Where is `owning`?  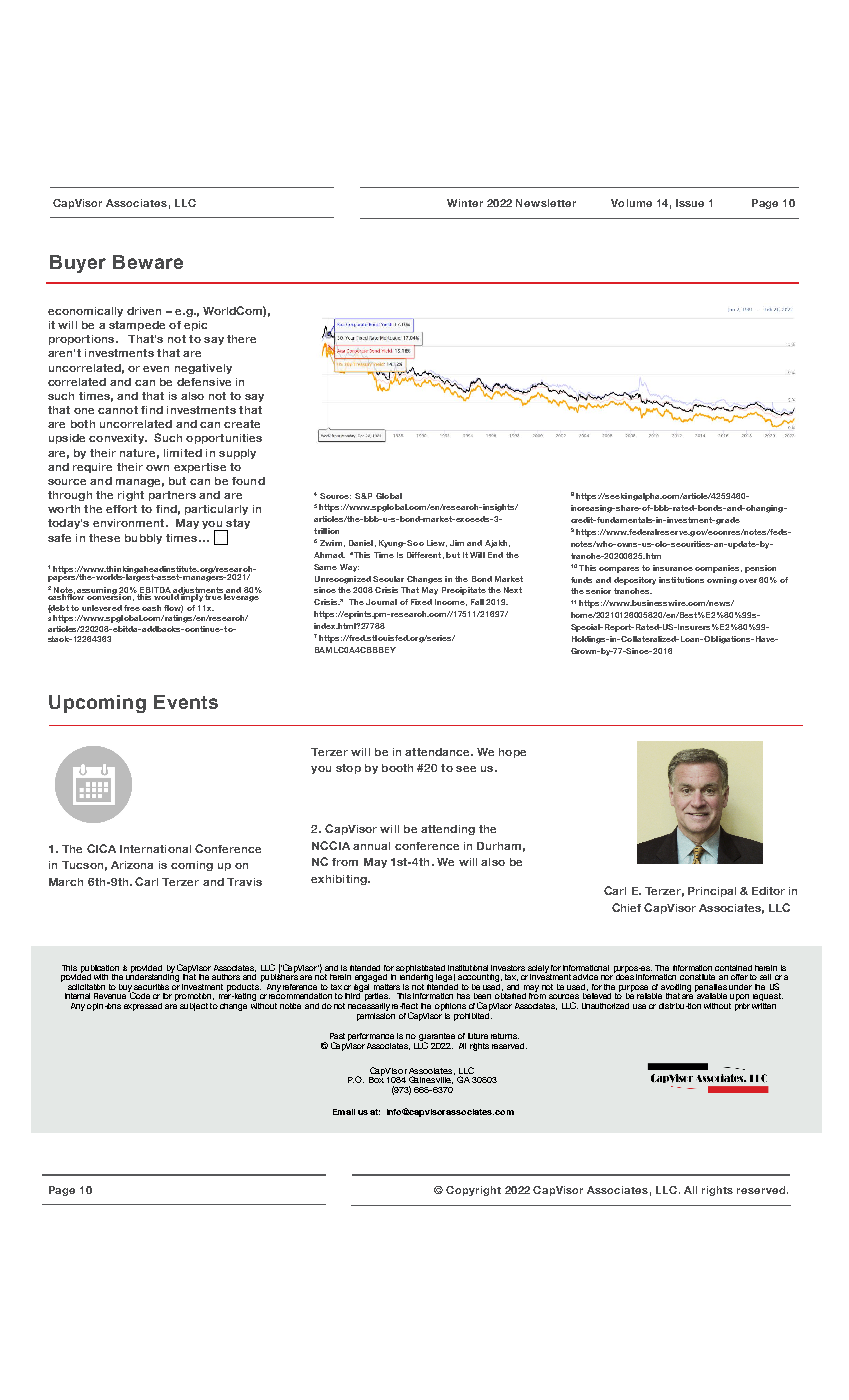
owning is located at coordinates (722, 581).
